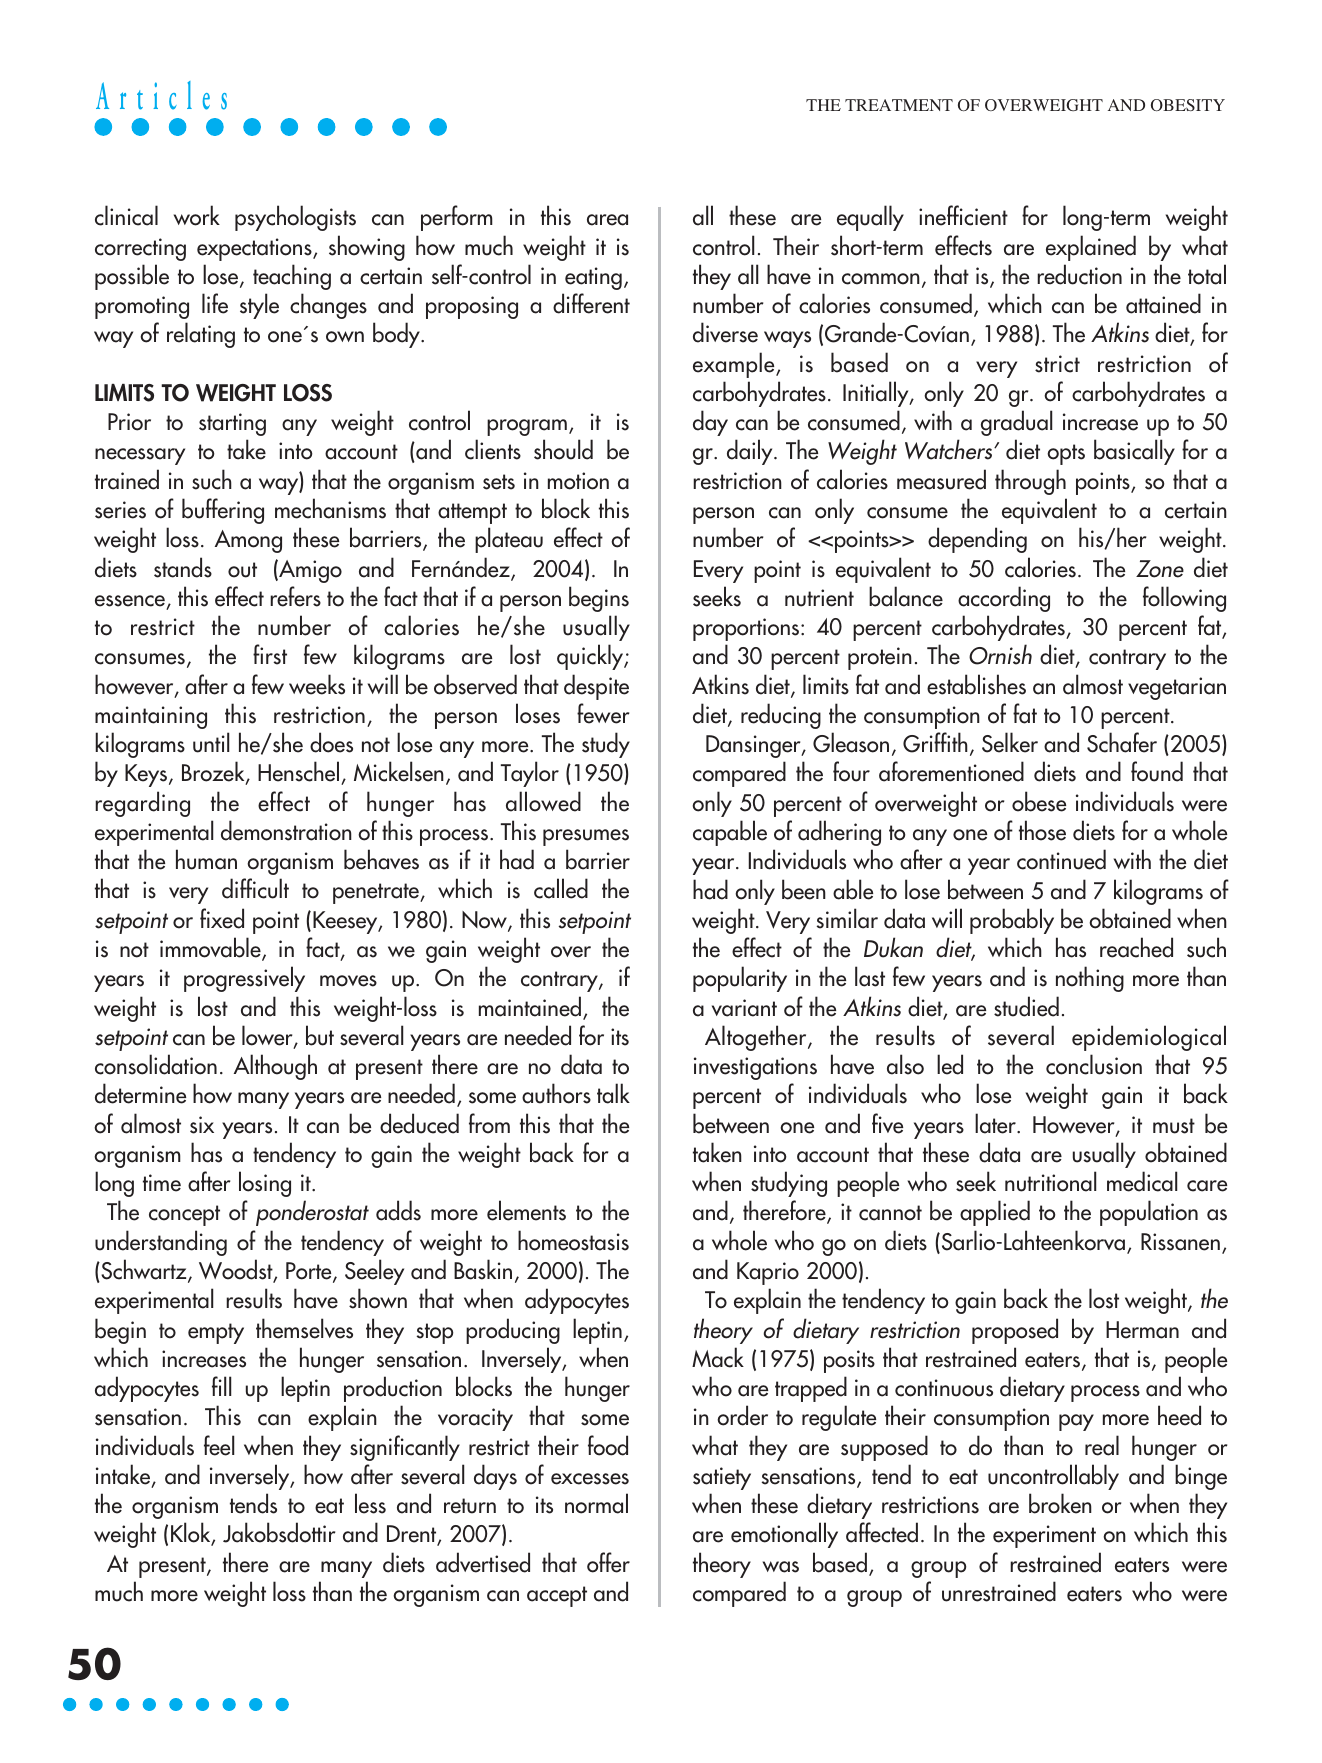  Describe the element at coordinates (1188, 105) in the screenshot. I see `OBESITY` at that location.
